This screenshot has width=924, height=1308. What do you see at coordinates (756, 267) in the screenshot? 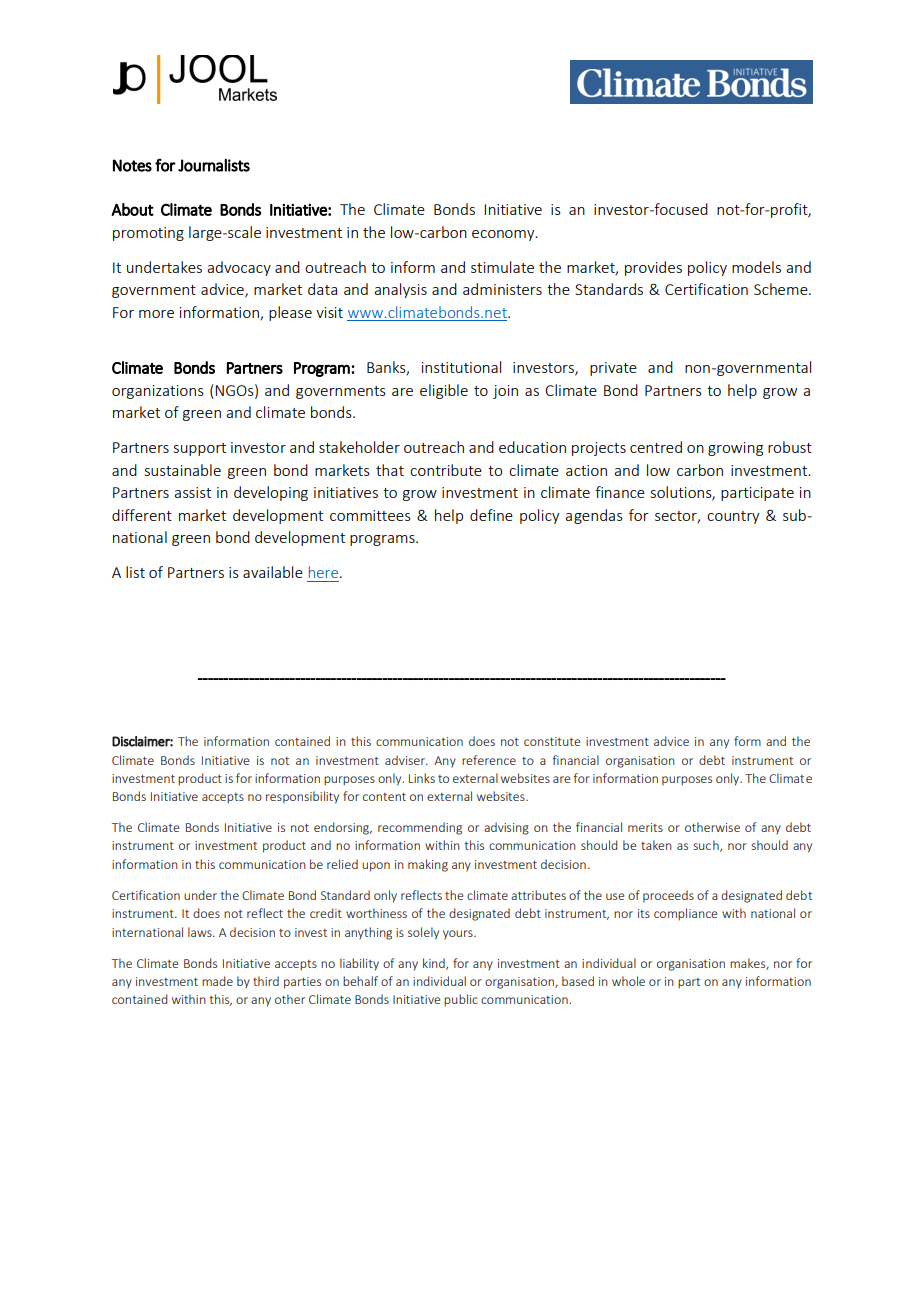
I see `models` at bounding box center [756, 267].
